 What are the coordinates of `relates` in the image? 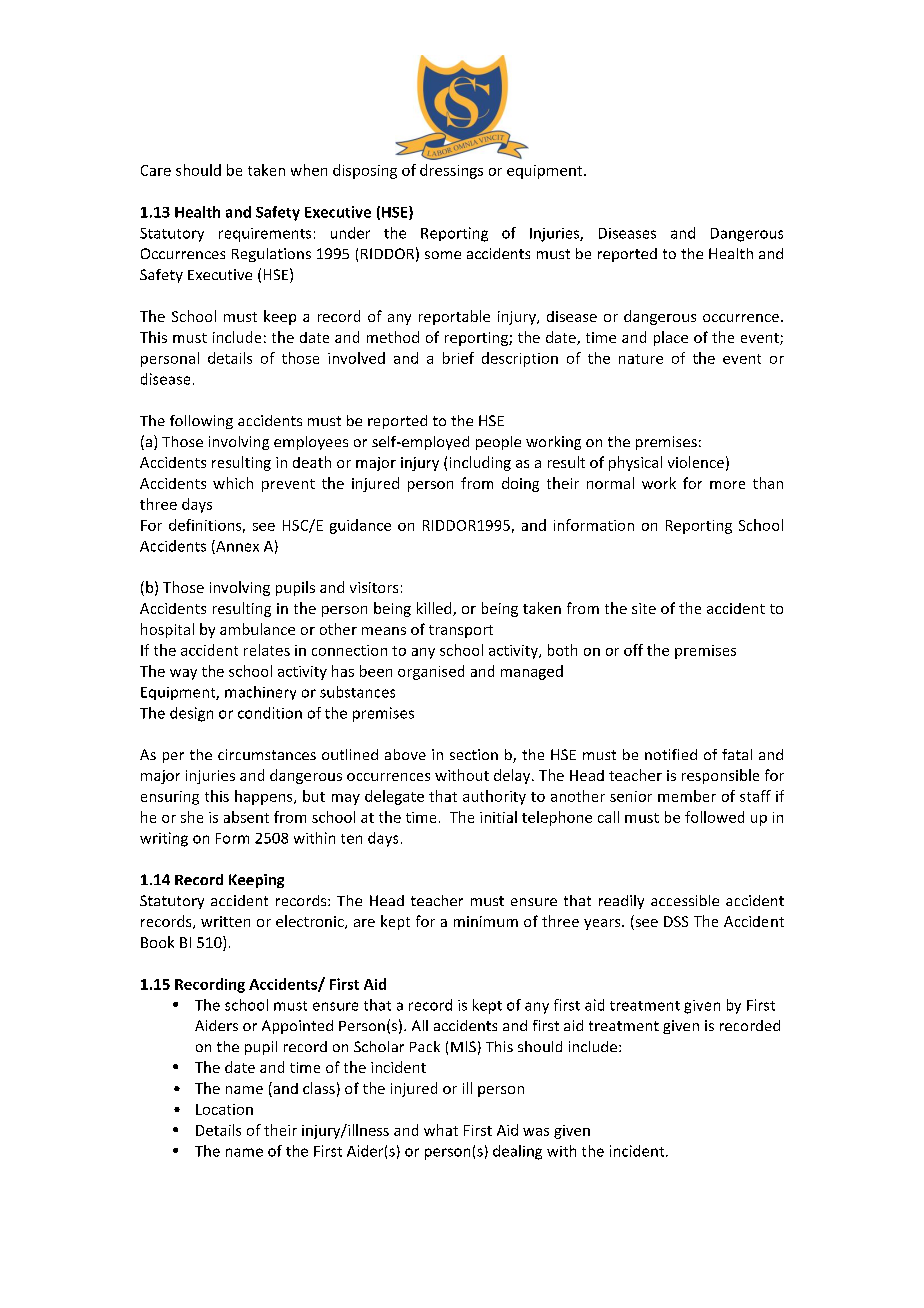 It's located at (267, 650).
